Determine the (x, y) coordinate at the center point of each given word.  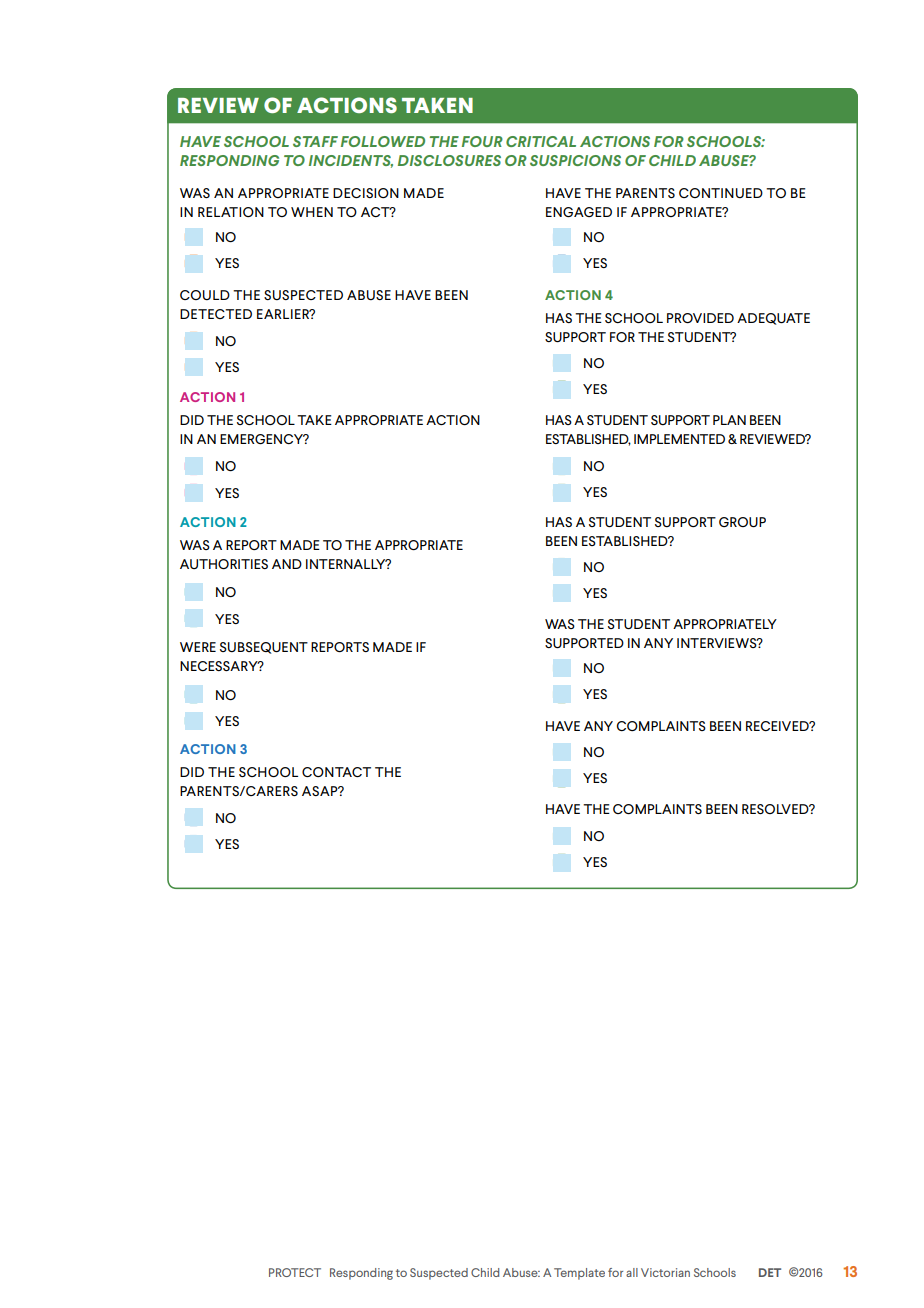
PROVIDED (700, 318)
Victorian (665, 1272)
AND (287, 564)
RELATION (231, 212)
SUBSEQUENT (264, 648)
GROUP (742, 522)
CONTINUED (721, 193)
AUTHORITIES (224, 564)
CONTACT (336, 772)
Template (579, 1274)
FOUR (482, 141)
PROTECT (295, 1272)
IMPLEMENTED (679, 439)
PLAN (729, 420)
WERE (198, 647)
